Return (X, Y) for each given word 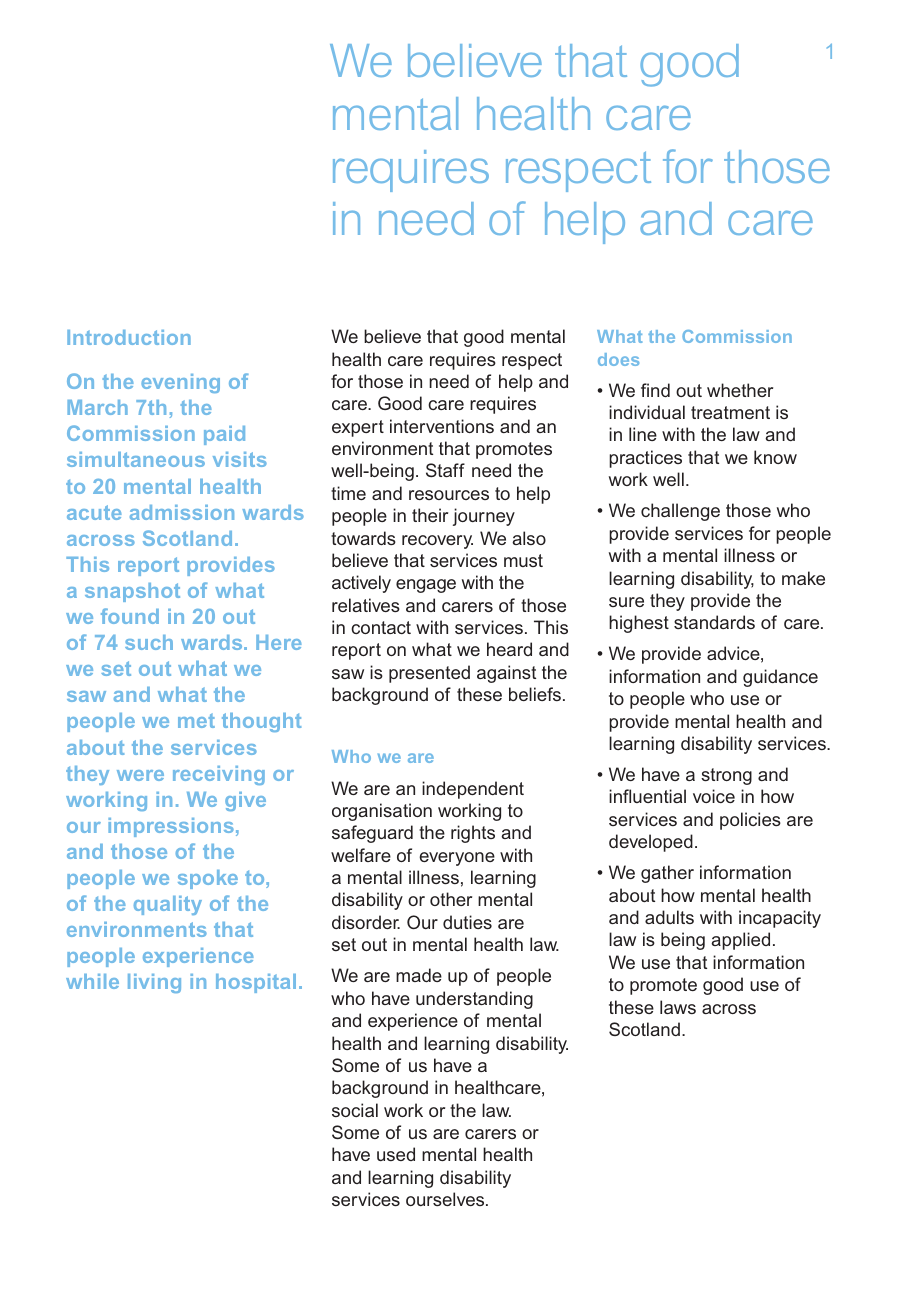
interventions (442, 426)
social (355, 1110)
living (154, 983)
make (803, 578)
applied (740, 941)
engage (426, 586)
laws (678, 1007)
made (419, 975)
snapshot (132, 592)
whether (740, 390)
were (140, 775)
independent (473, 790)
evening (180, 383)
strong (726, 776)
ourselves (446, 1199)
